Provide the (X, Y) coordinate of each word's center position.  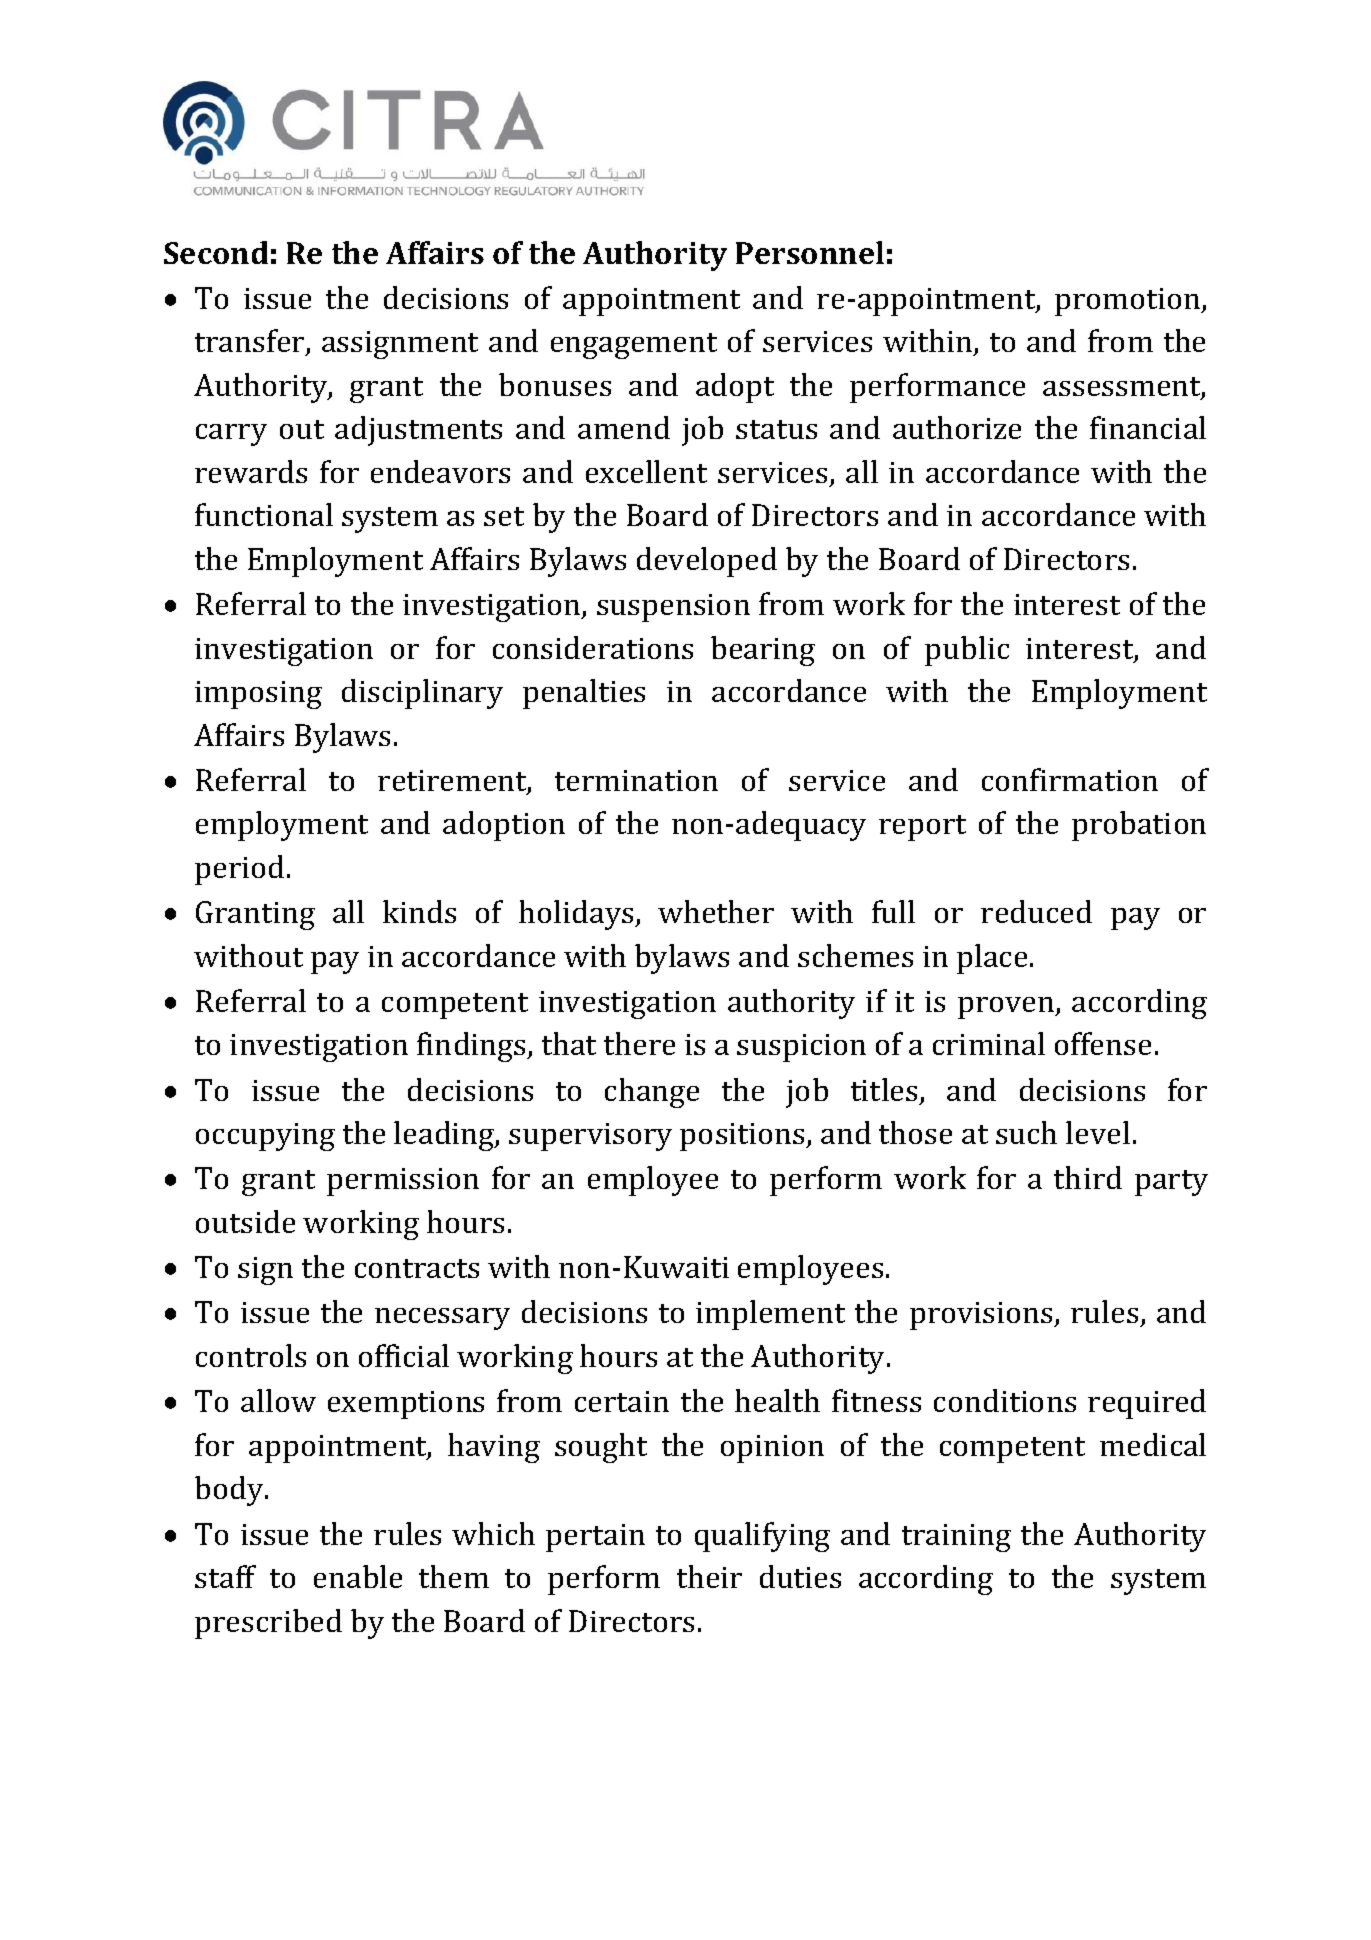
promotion (1129, 302)
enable (358, 1576)
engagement (634, 346)
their (709, 1576)
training (956, 1538)
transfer (251, 342)
